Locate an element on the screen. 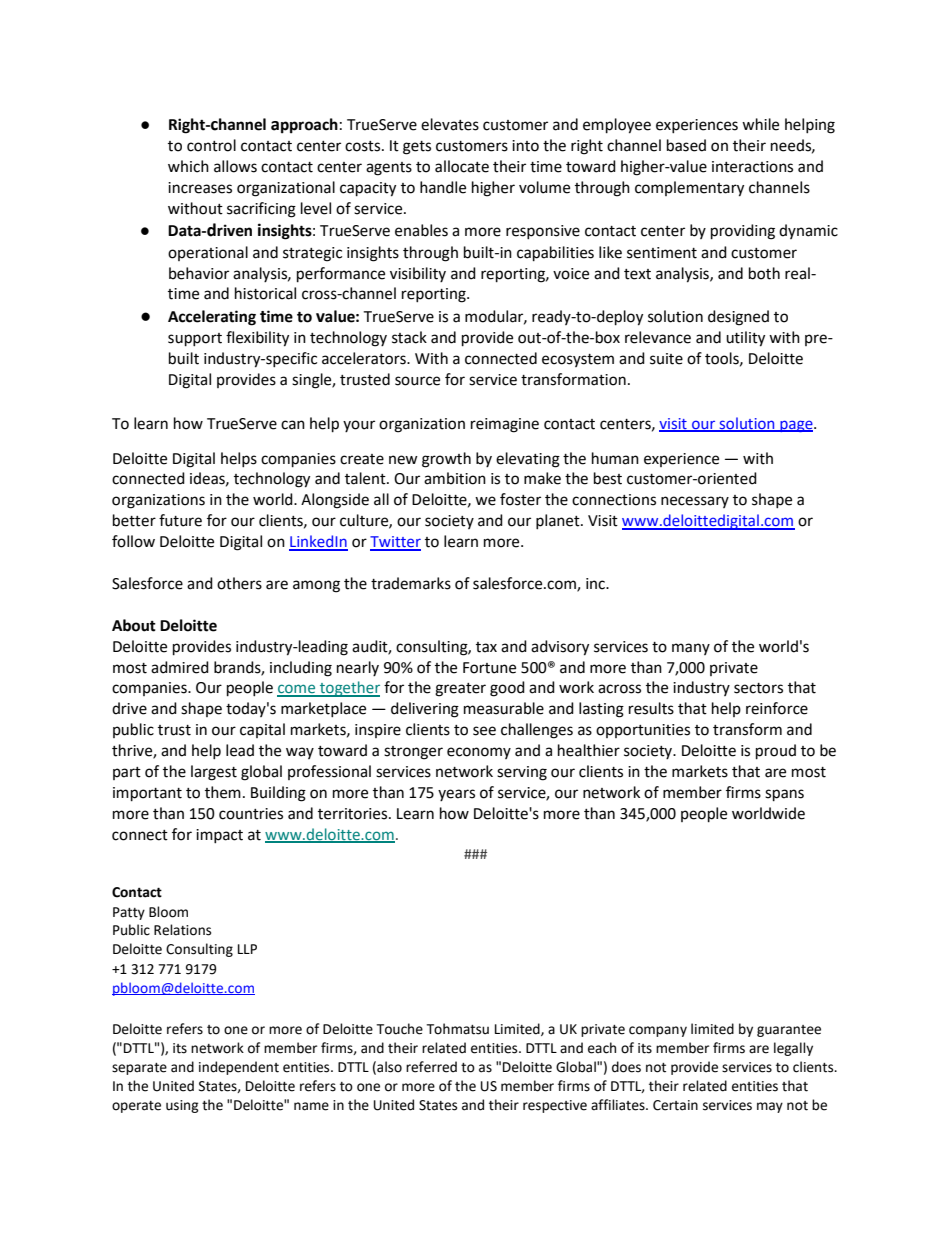 The height and width of the screenshot is (1233, 952). utility is located at coordinates (745, 339).
